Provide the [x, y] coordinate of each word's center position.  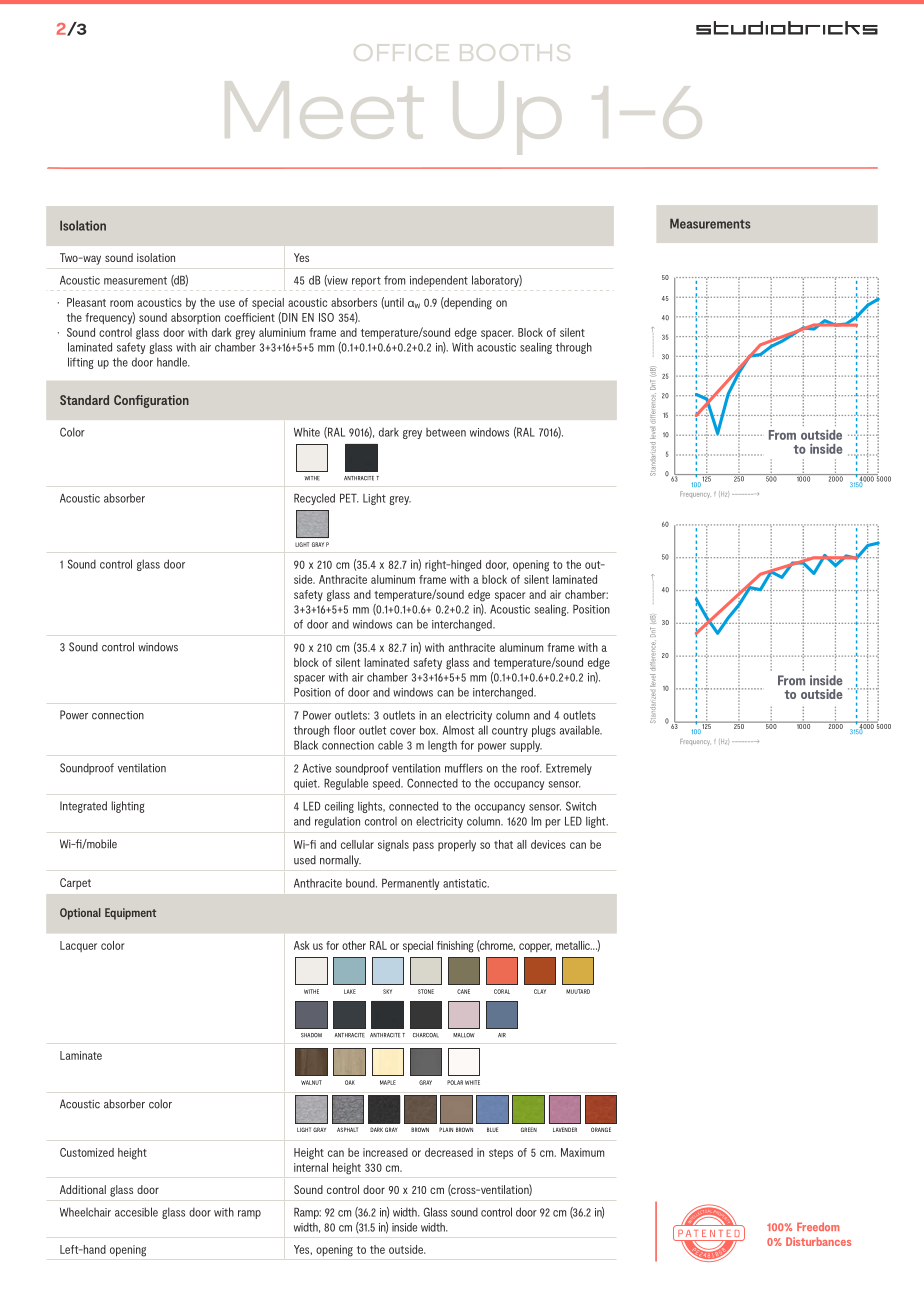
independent [439, 281]
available [581, 730]
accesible [136, 1212]
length [442, 746]
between [446, 432]
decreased [449, 1152]
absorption [195, 318]
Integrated [83, 807]
